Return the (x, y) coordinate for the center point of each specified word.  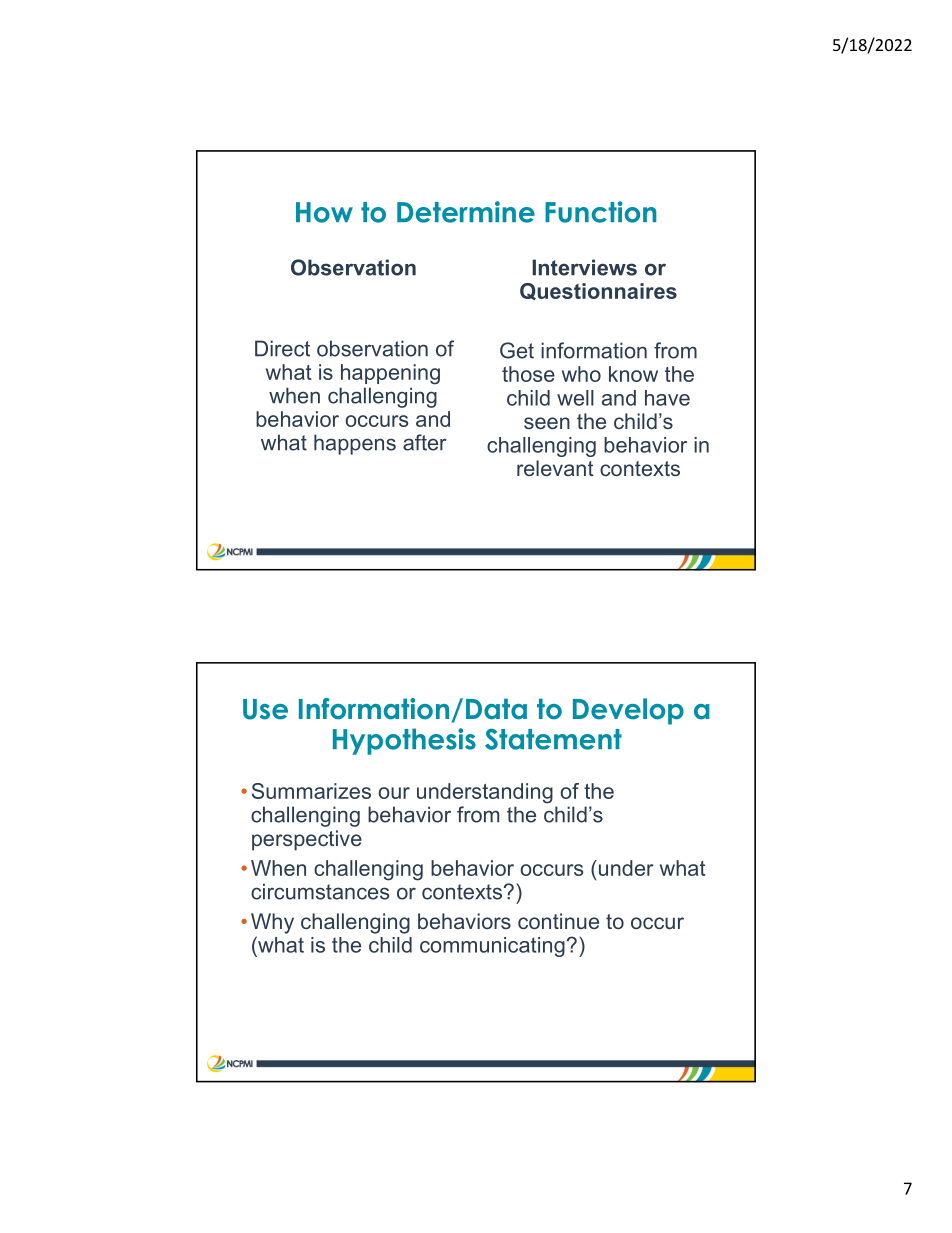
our (394, 793)
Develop (628, 711)
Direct (282, 348)
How (324, 212)
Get (517, 350)
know (633, 374)
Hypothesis (404, 741)
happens (355, 444)
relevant (555, 468)
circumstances (320, 891)
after (425, 442)
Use (265, 709)
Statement (553, 739)
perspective (307, 840)
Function (601, 212)
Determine (466, 212)
